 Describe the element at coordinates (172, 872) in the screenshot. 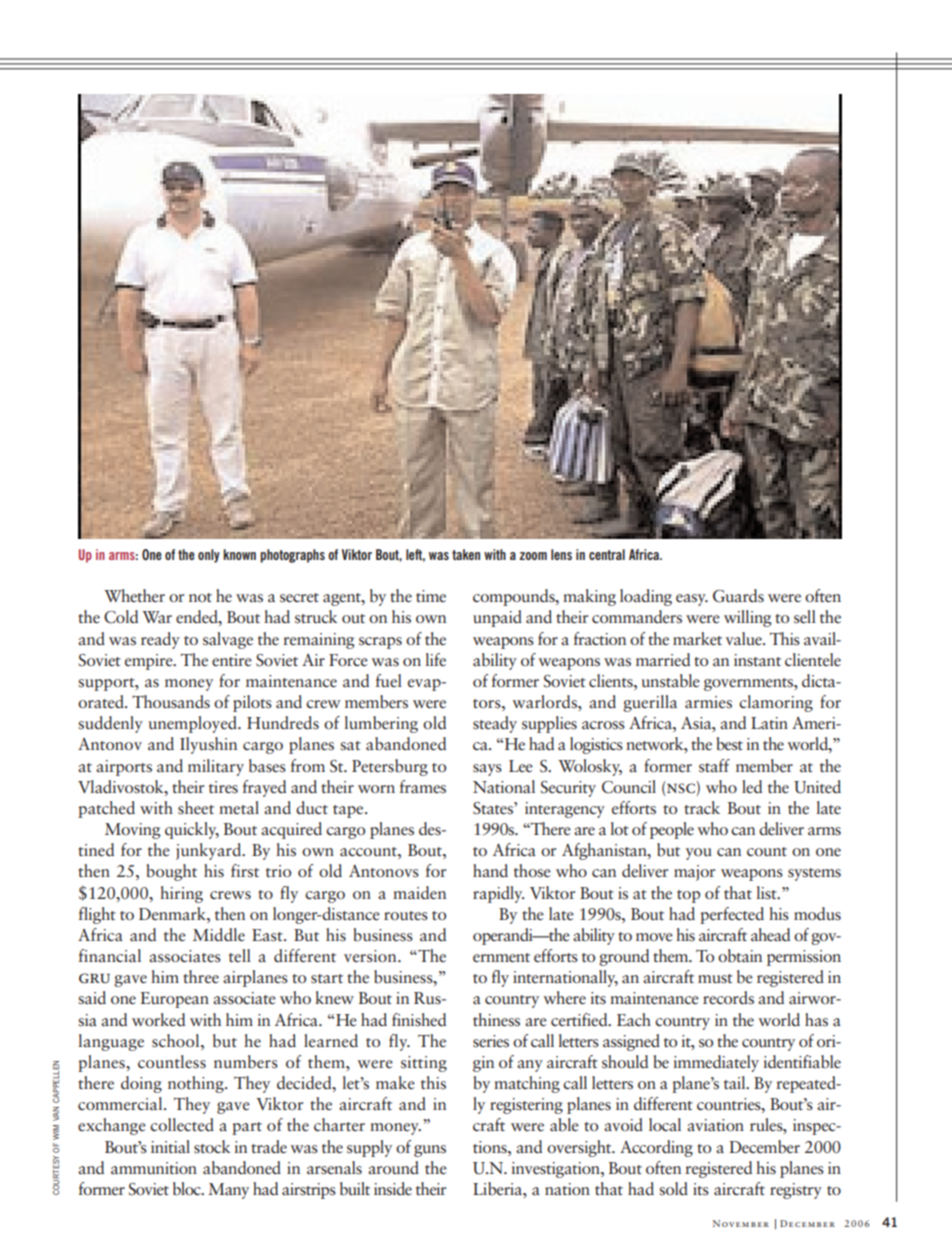

I see `bought` at that location.
